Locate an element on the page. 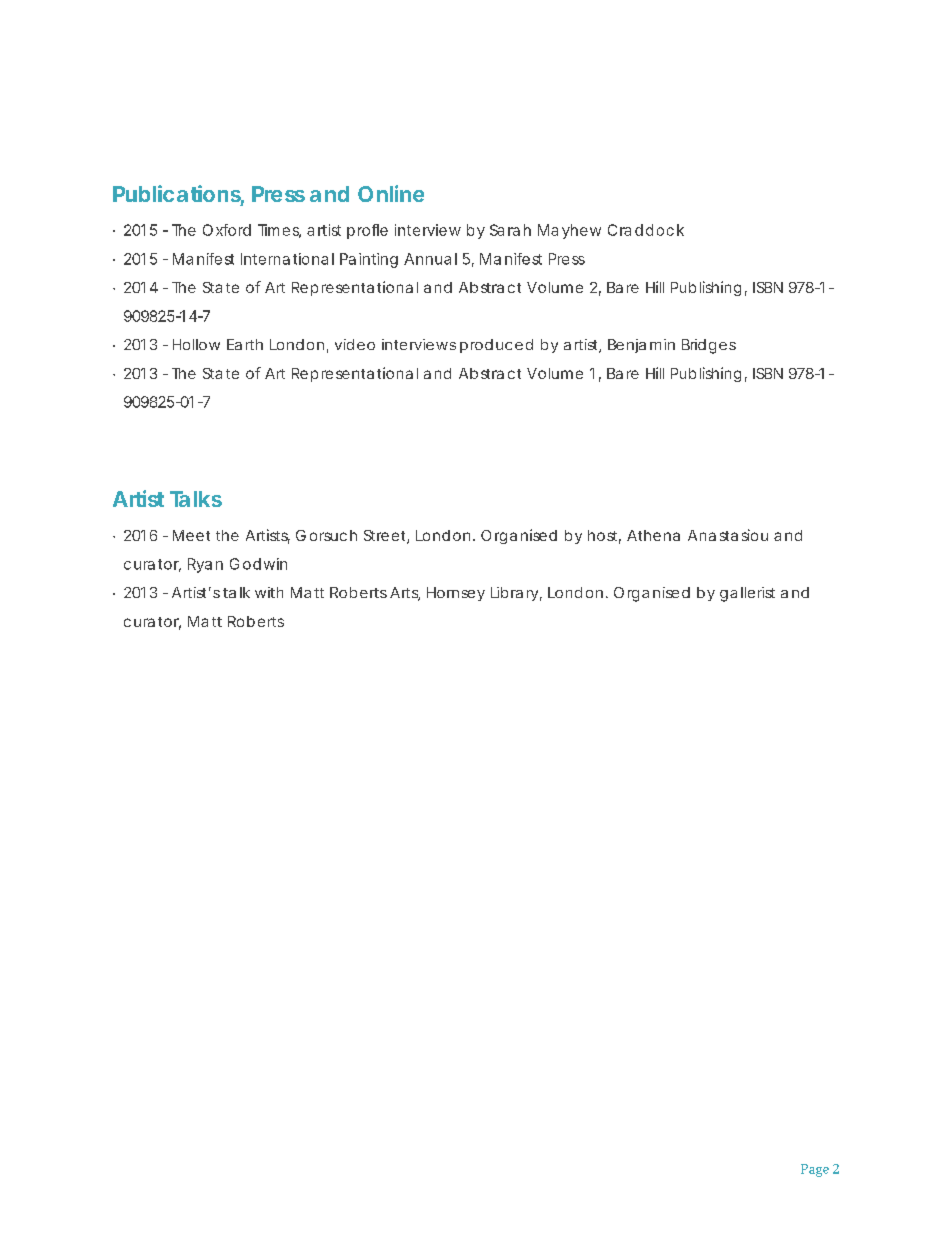 Image resolution: width=952 pixels, height=1233 pixels. produced is located at coordinates (496, 346).
